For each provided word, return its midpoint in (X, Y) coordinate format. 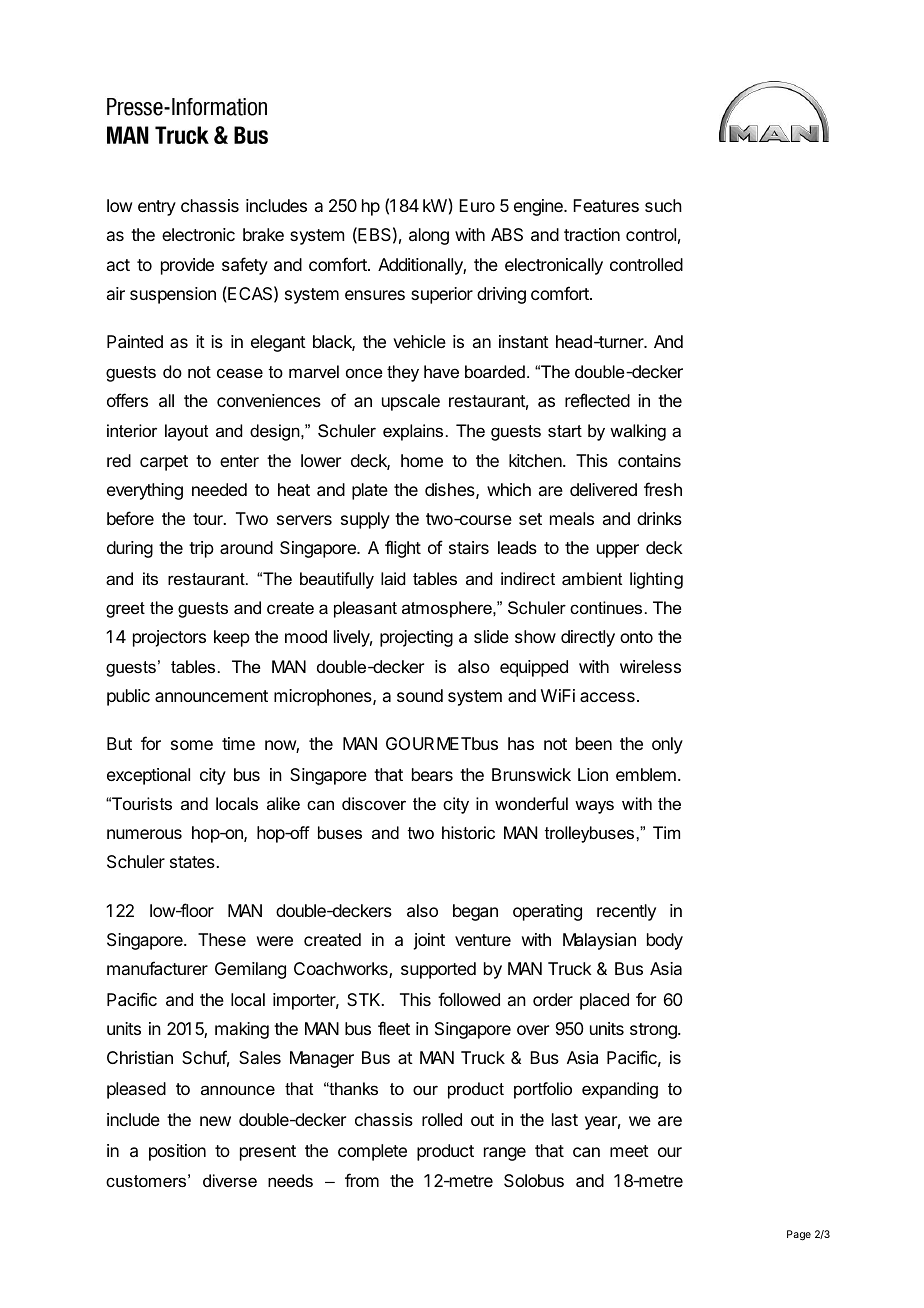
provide (187, 266)
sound (420, 695)
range (505, 1154)
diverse (230, 1180)
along (429, 236)
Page (799, 1235)
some (192, 745)
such (663, 205)
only (667, 745)
